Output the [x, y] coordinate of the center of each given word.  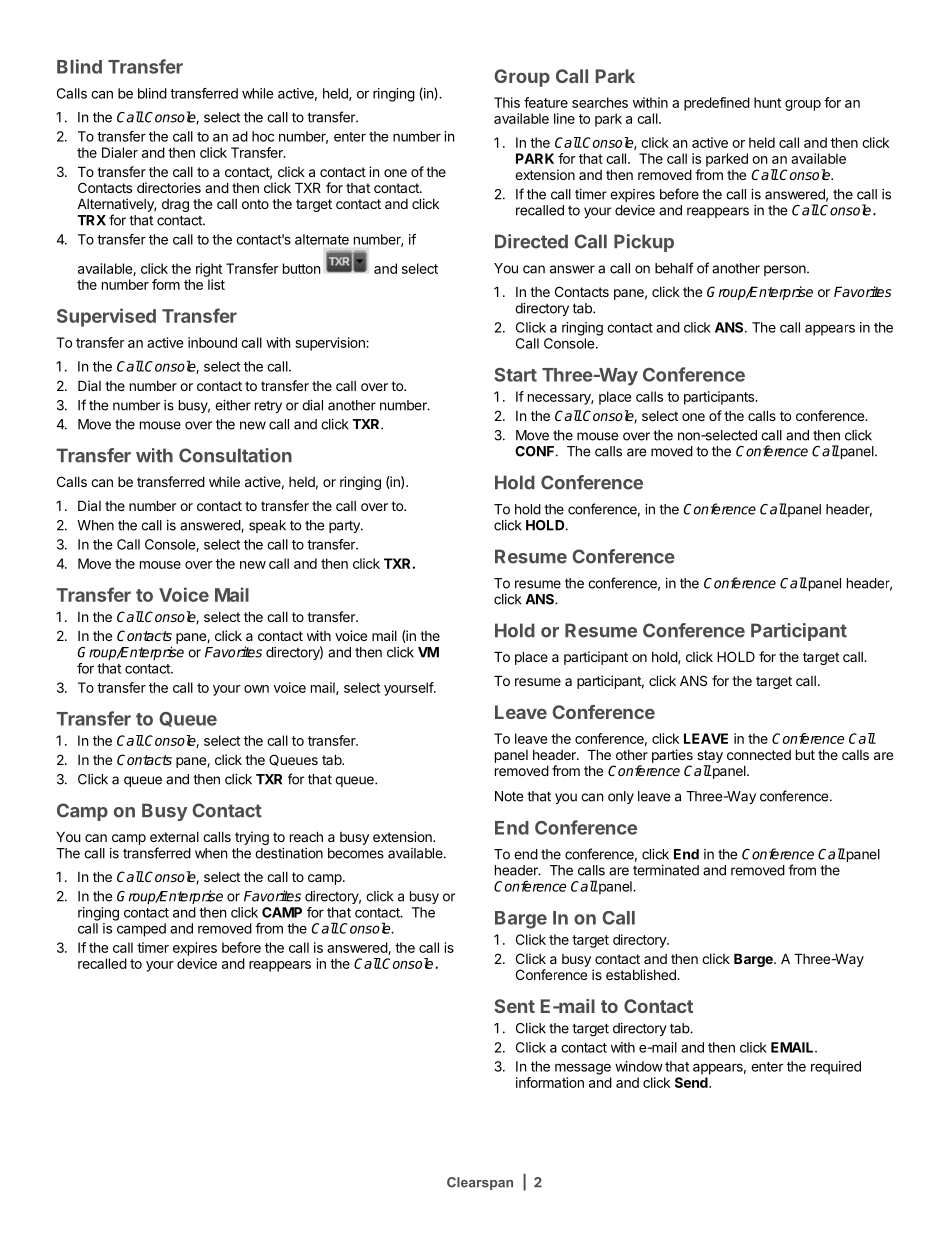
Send [692, 1082]
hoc [263, 136]
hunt [767, 102]
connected [759, 755]
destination [289, 853]
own [256, 689]
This [507, 102]
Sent [514, 1006]
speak [267, 526]
